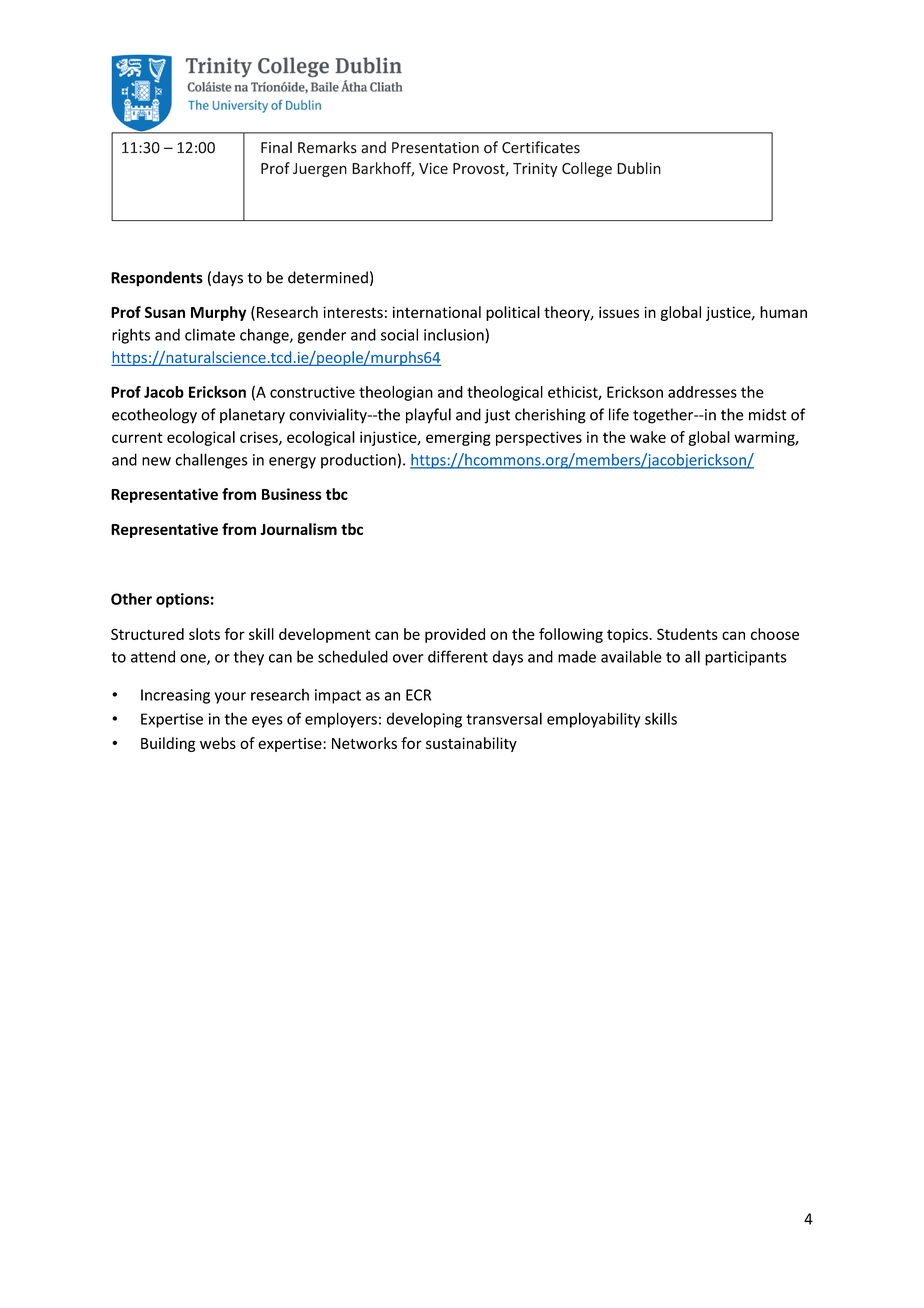 This screenshot has height=1308, width=924. Describe the element at coordinates (211, 461) in the screenshot. I see `challenges` at that location.
